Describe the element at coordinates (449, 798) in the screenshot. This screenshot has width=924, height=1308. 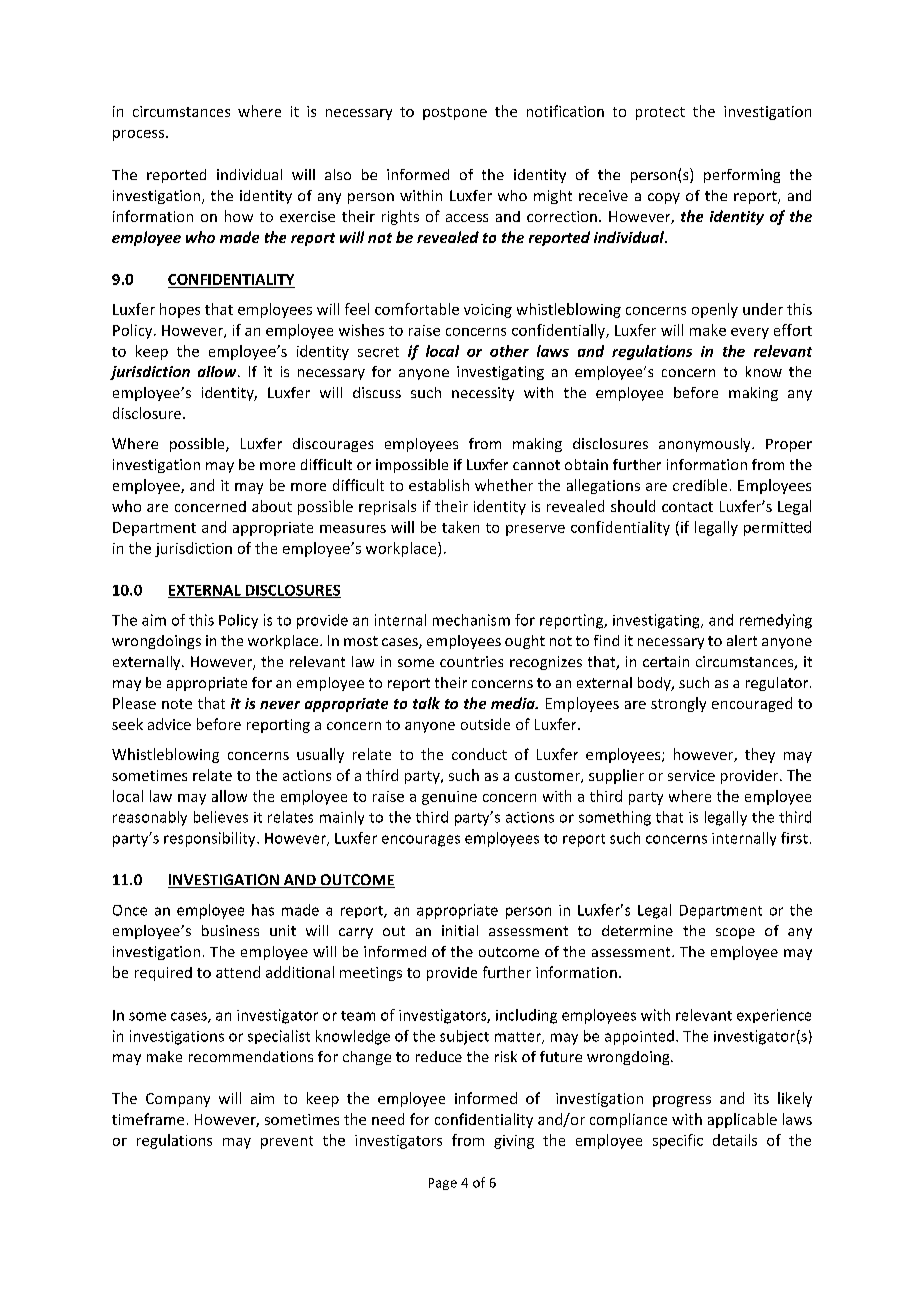
I see `genuine` at that location.
